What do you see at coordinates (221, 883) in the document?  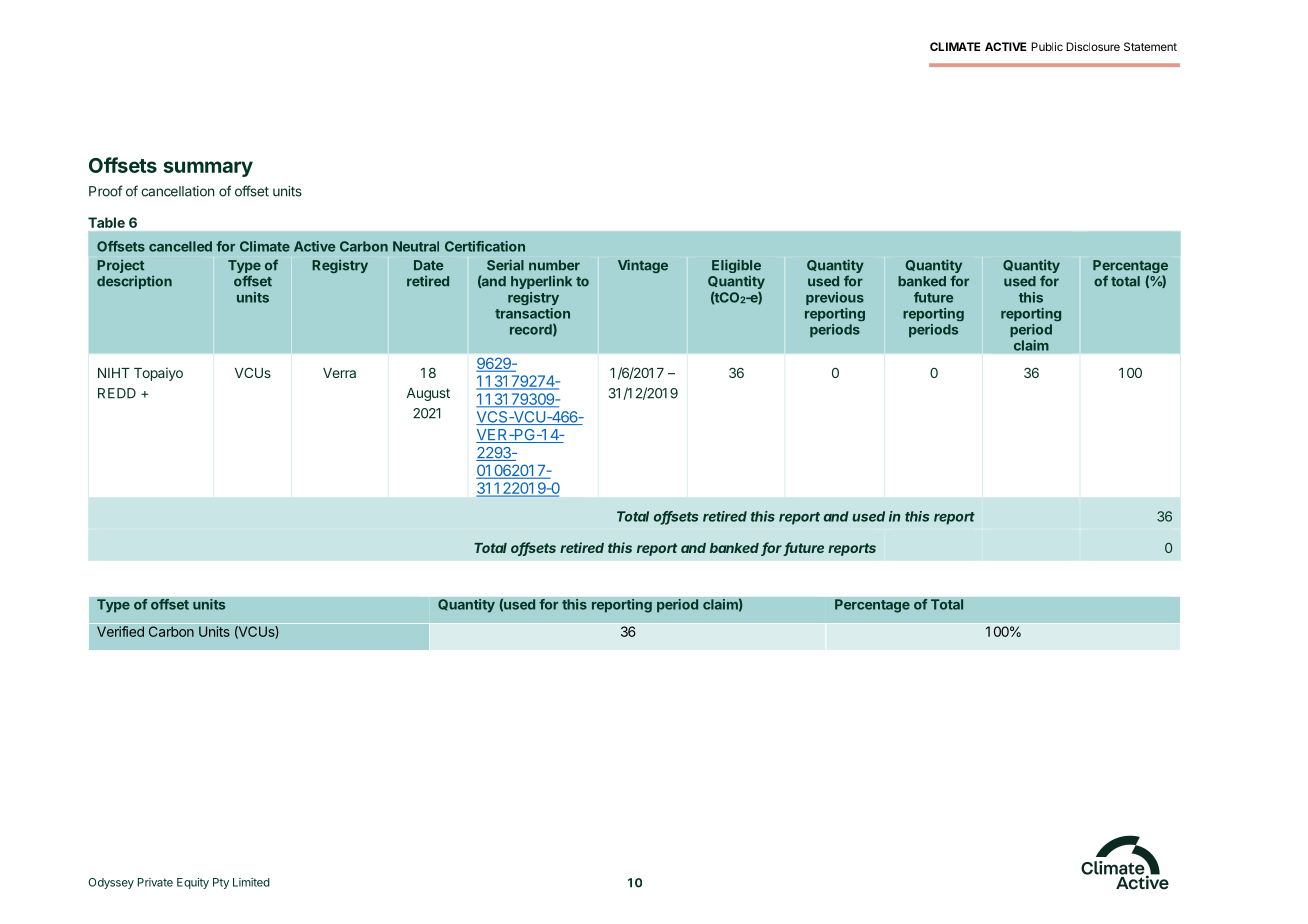 I see `Pty` at bounding box center [221, 883].
